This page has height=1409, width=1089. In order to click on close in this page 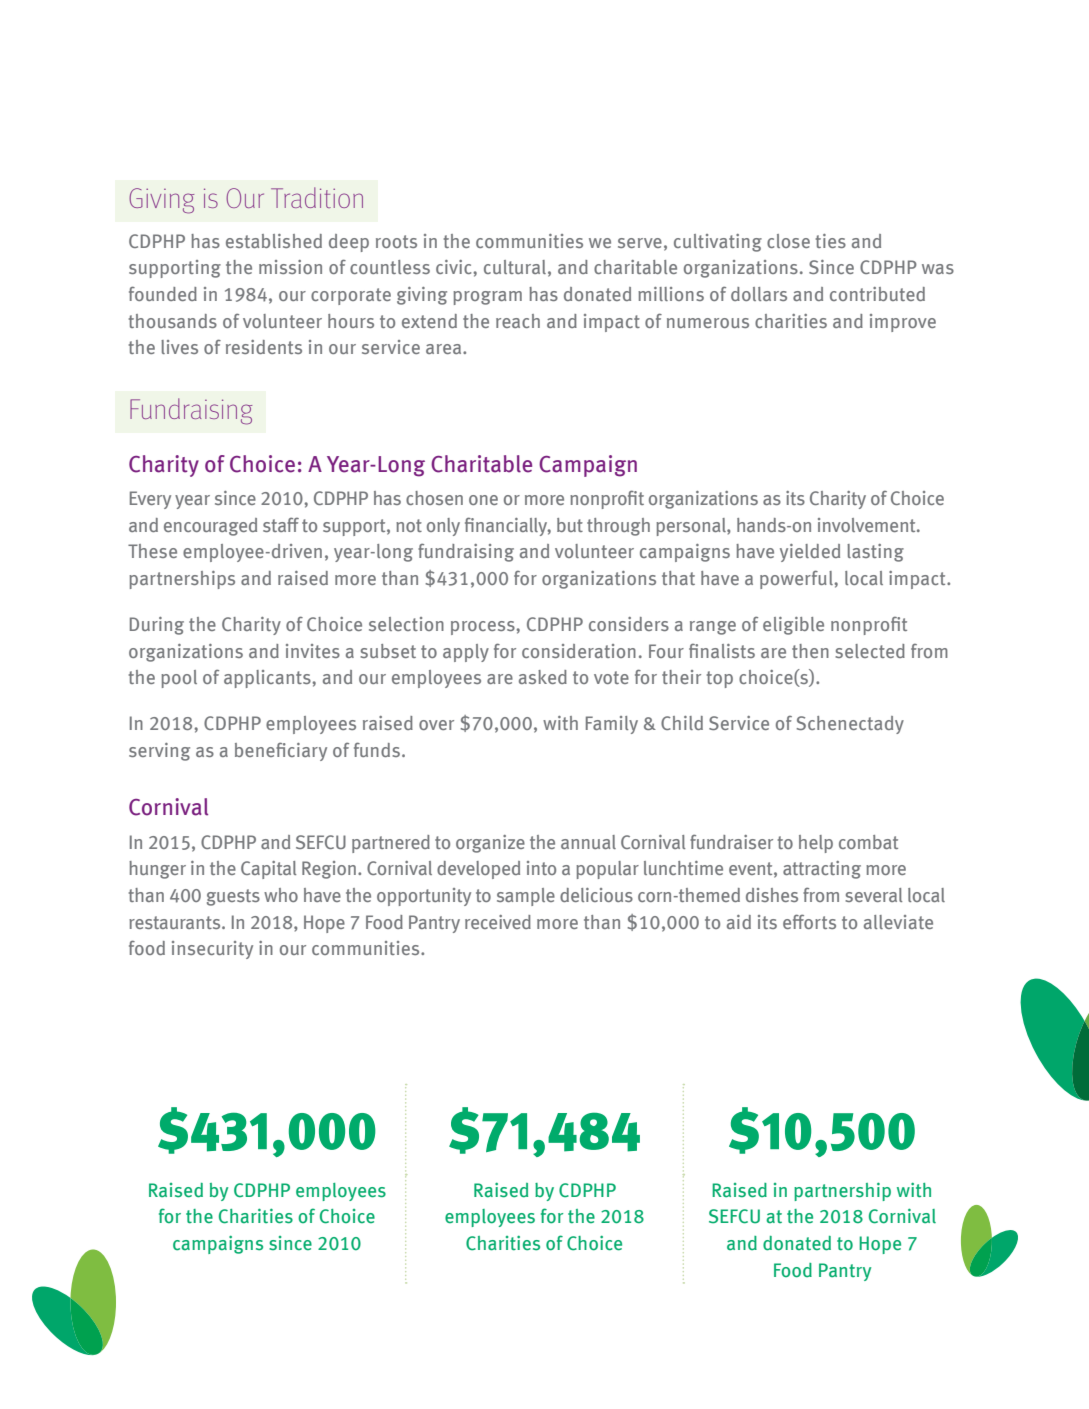, I will do `click(788, 241)`.
